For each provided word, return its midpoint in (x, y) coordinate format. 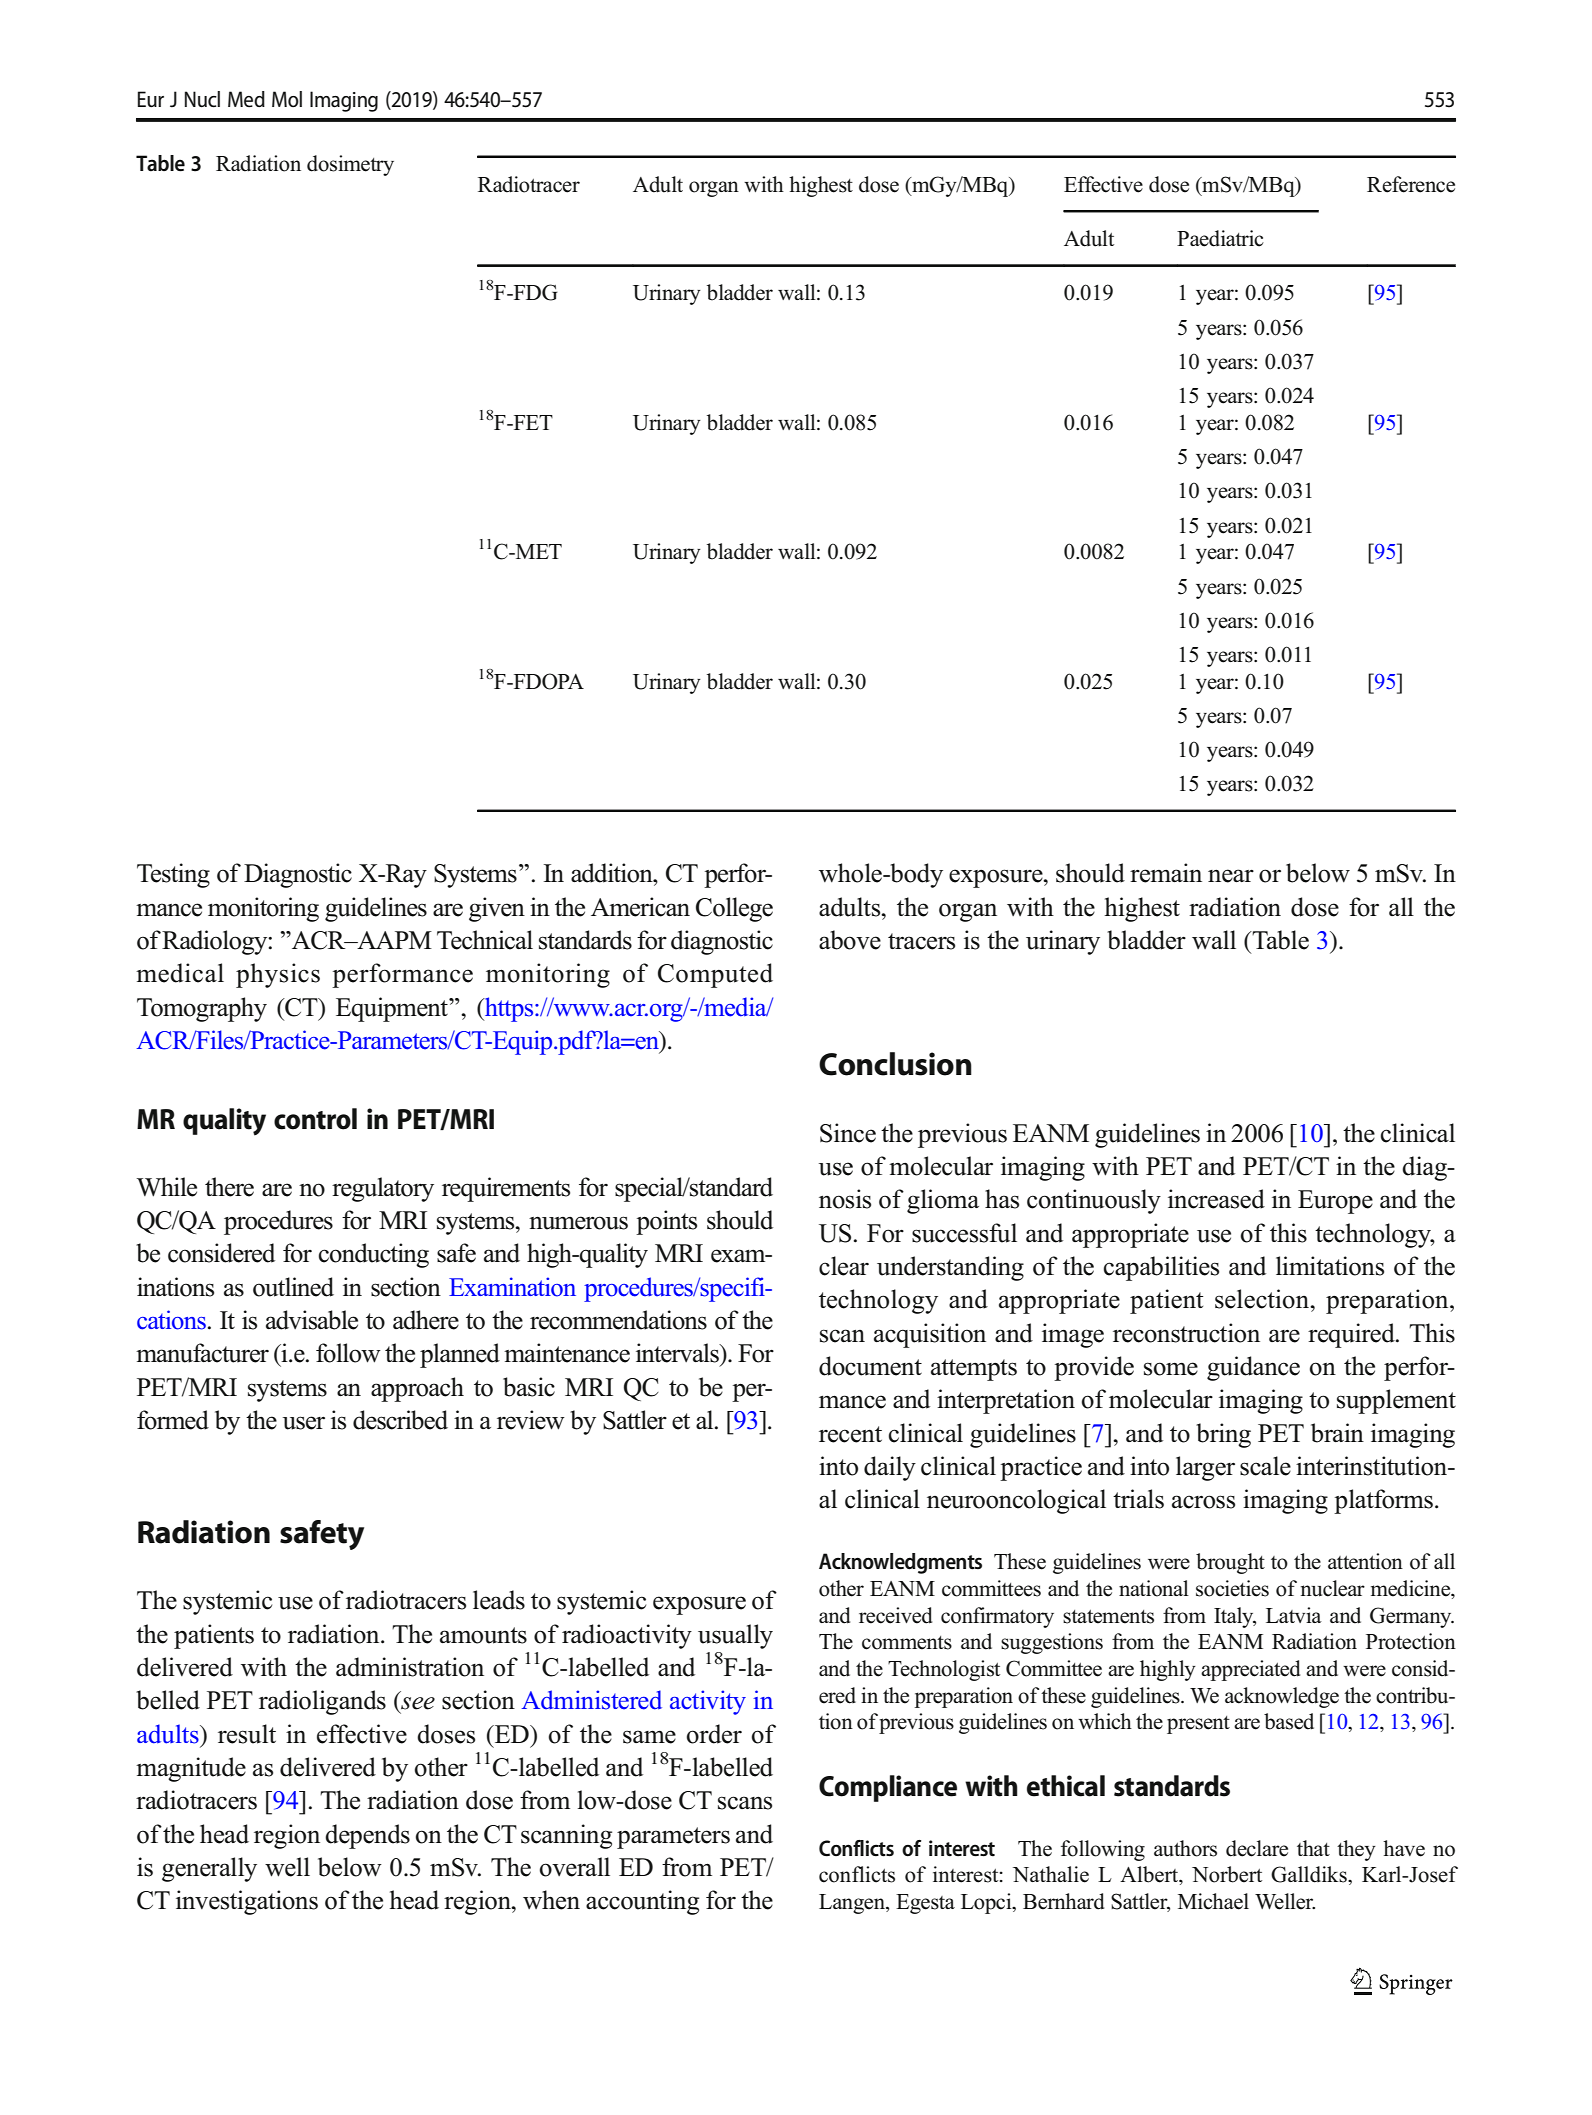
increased (1216, 1199)
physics (278, 975)
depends (367, 1836)
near (1231, 876)
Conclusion (895, 1064)
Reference (1411, 184)
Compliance (888, 1788)
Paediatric (1220, 238)
